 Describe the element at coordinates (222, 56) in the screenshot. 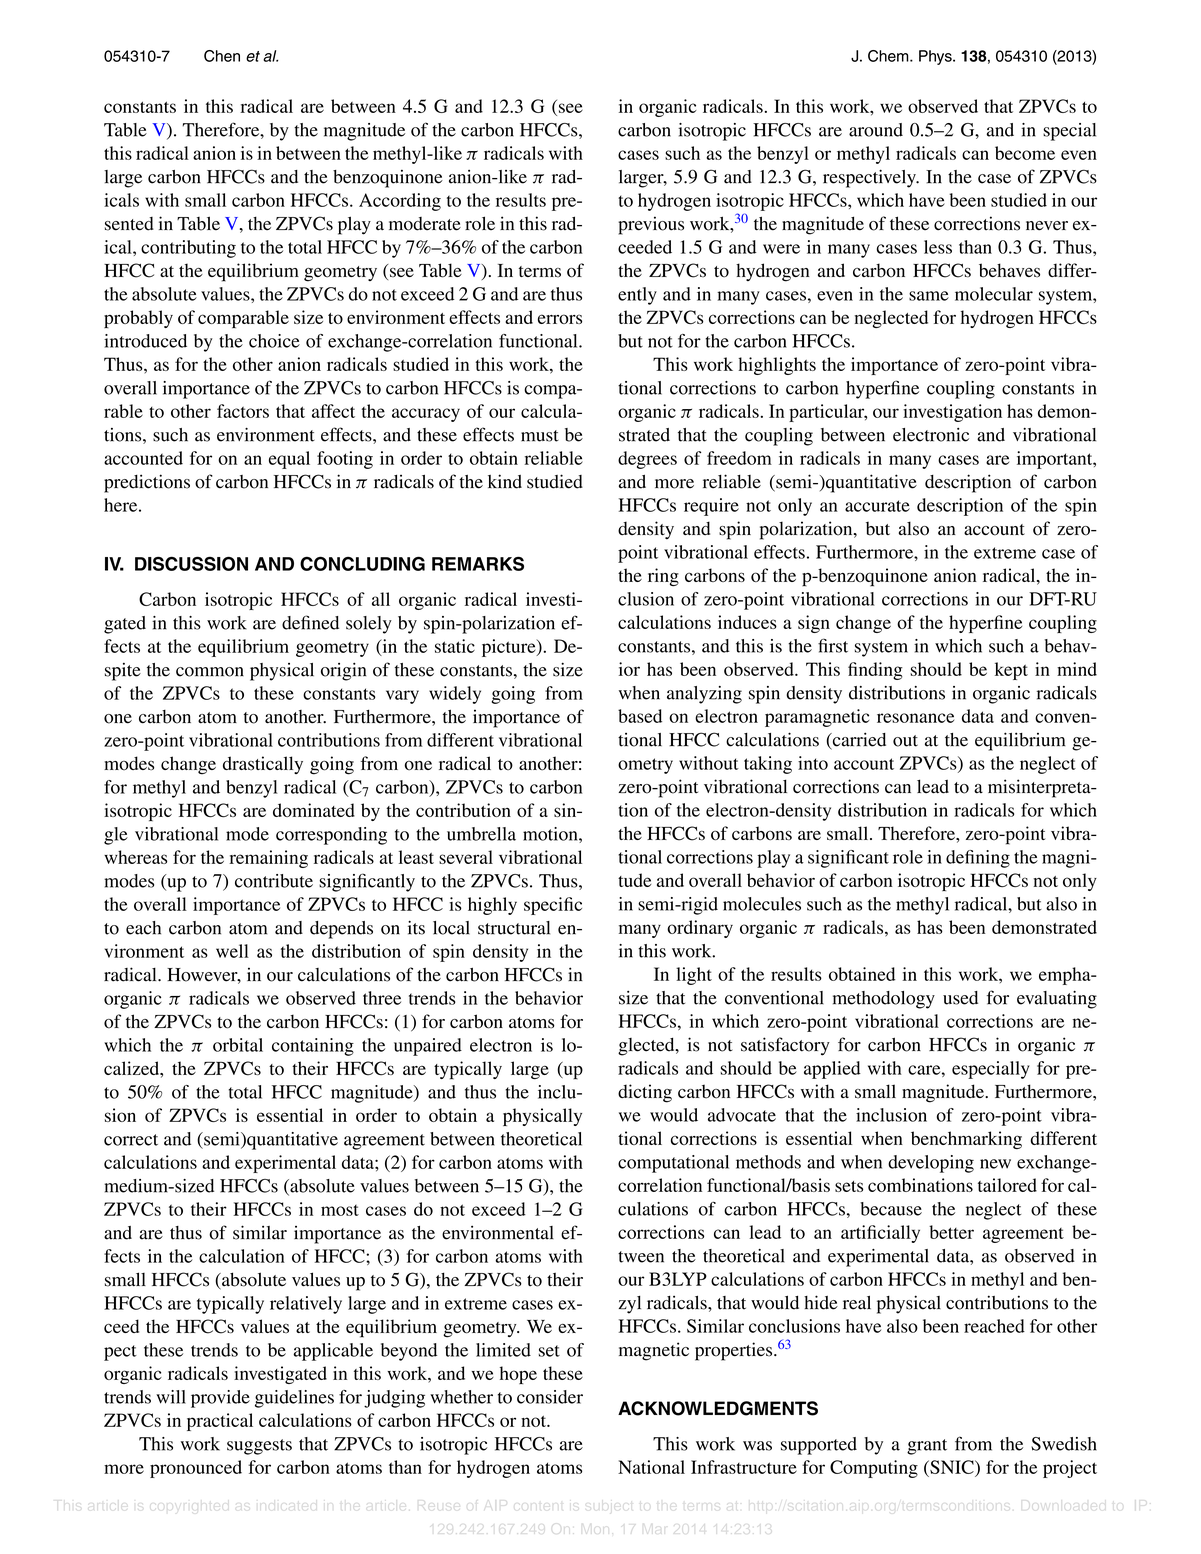

I see `Chen` at that location.
